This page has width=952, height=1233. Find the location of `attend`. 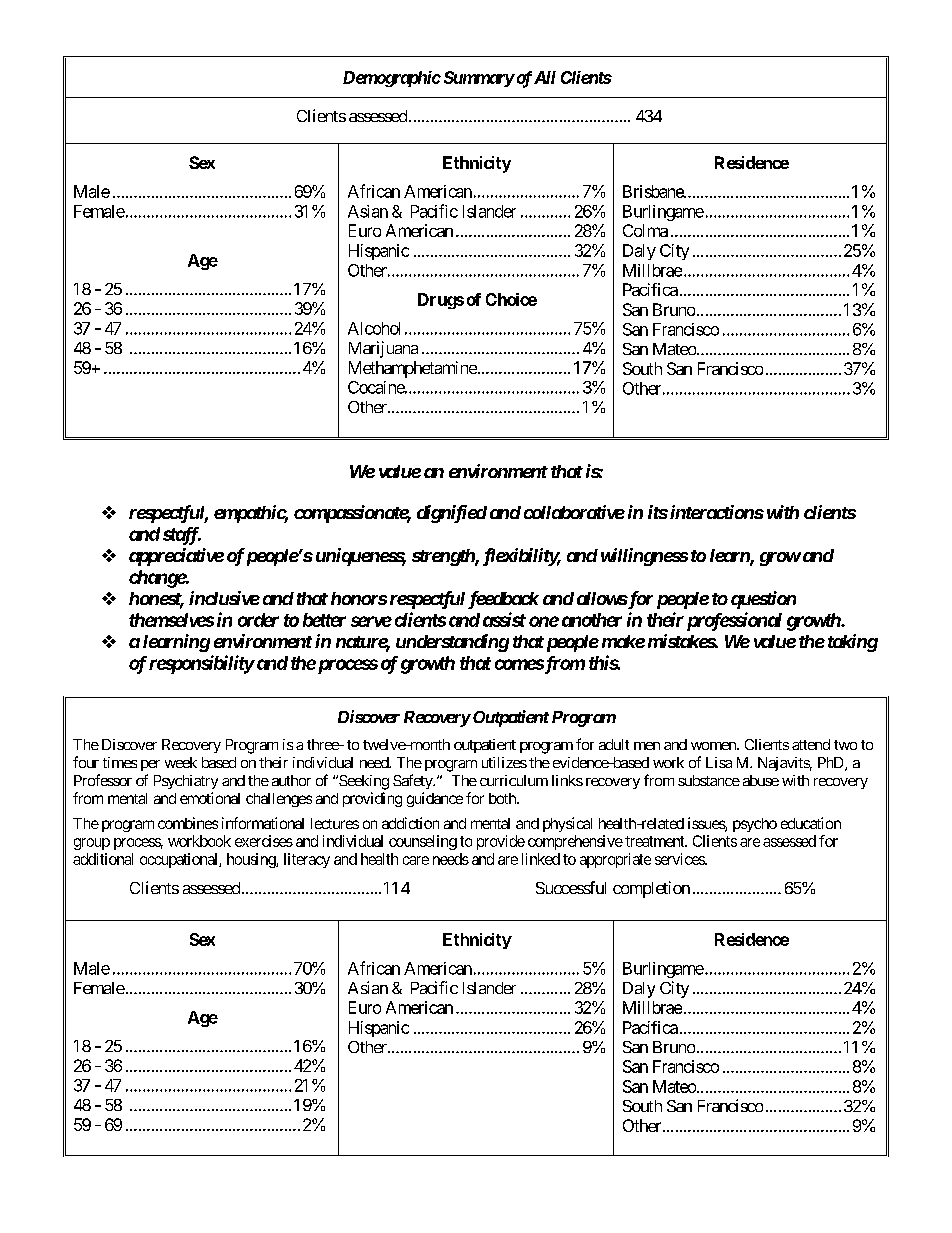

attend is located at coordinates (811, 744).
